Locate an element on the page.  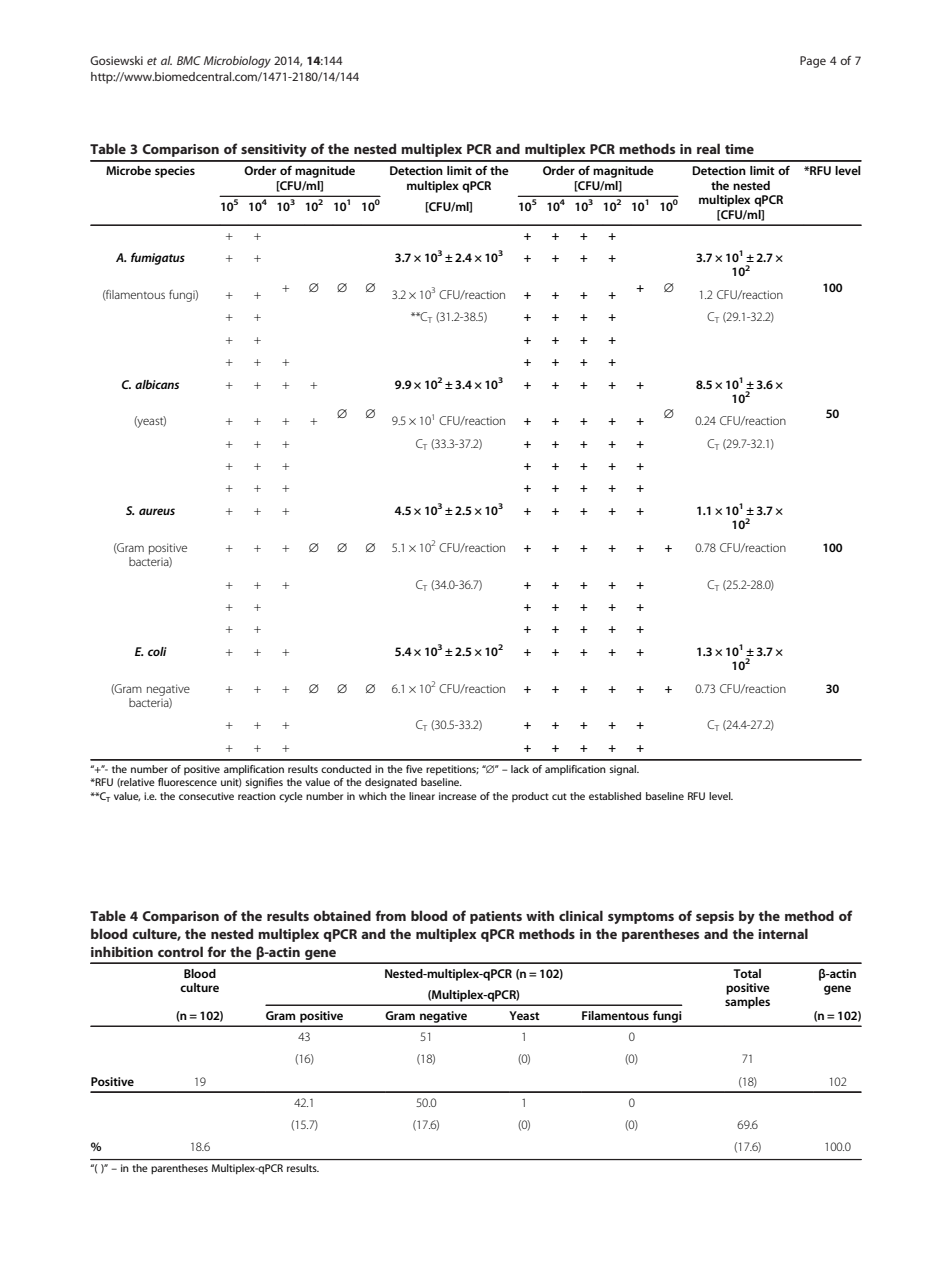
aureus is located at coordinates (157, 511).
